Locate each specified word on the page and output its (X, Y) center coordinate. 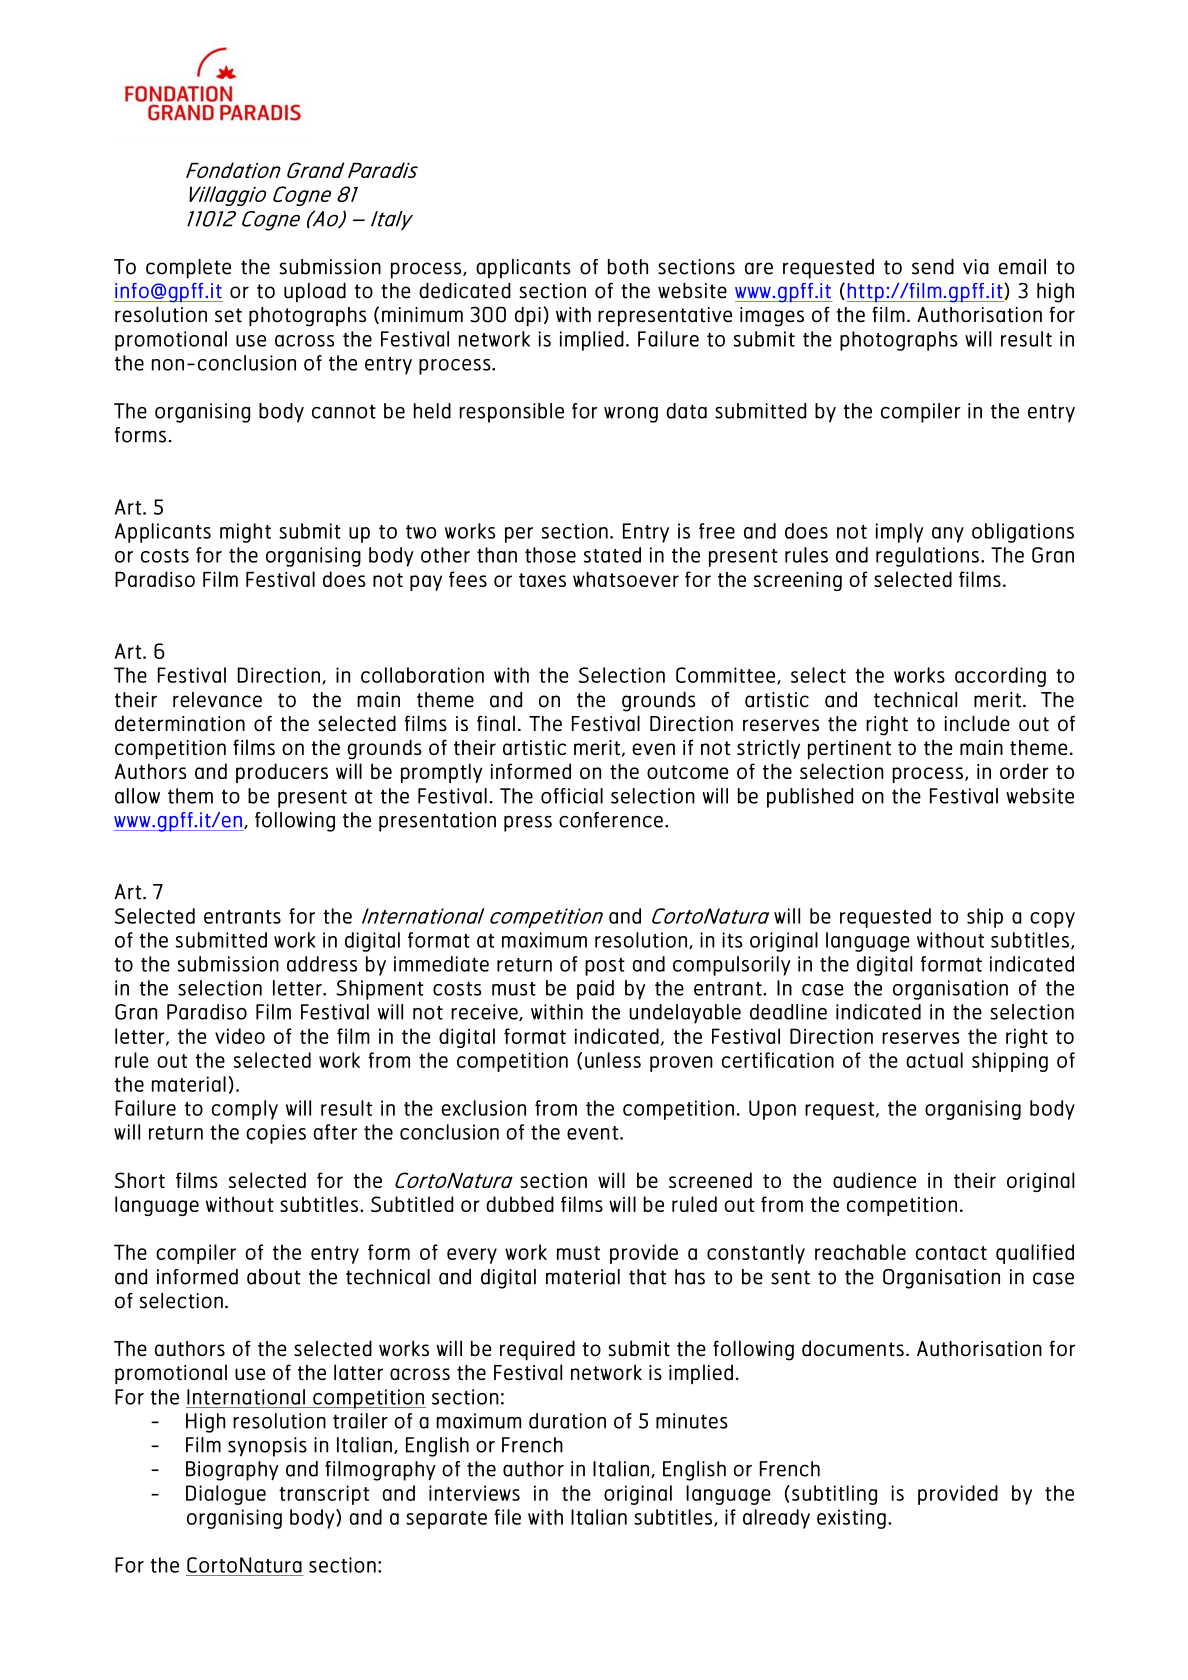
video (240, 1036)
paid (595, 990)
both (628, 267)
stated (612, 555)
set (228, 315)
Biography (232, 1471)
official (572, 796)
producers (282, 773)
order (1024, 771)
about (273, 1277)
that (647, 1277)
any (948, 535)
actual (934, 1060)
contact (951, 1253)
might (245, 533)
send (933, 267)
